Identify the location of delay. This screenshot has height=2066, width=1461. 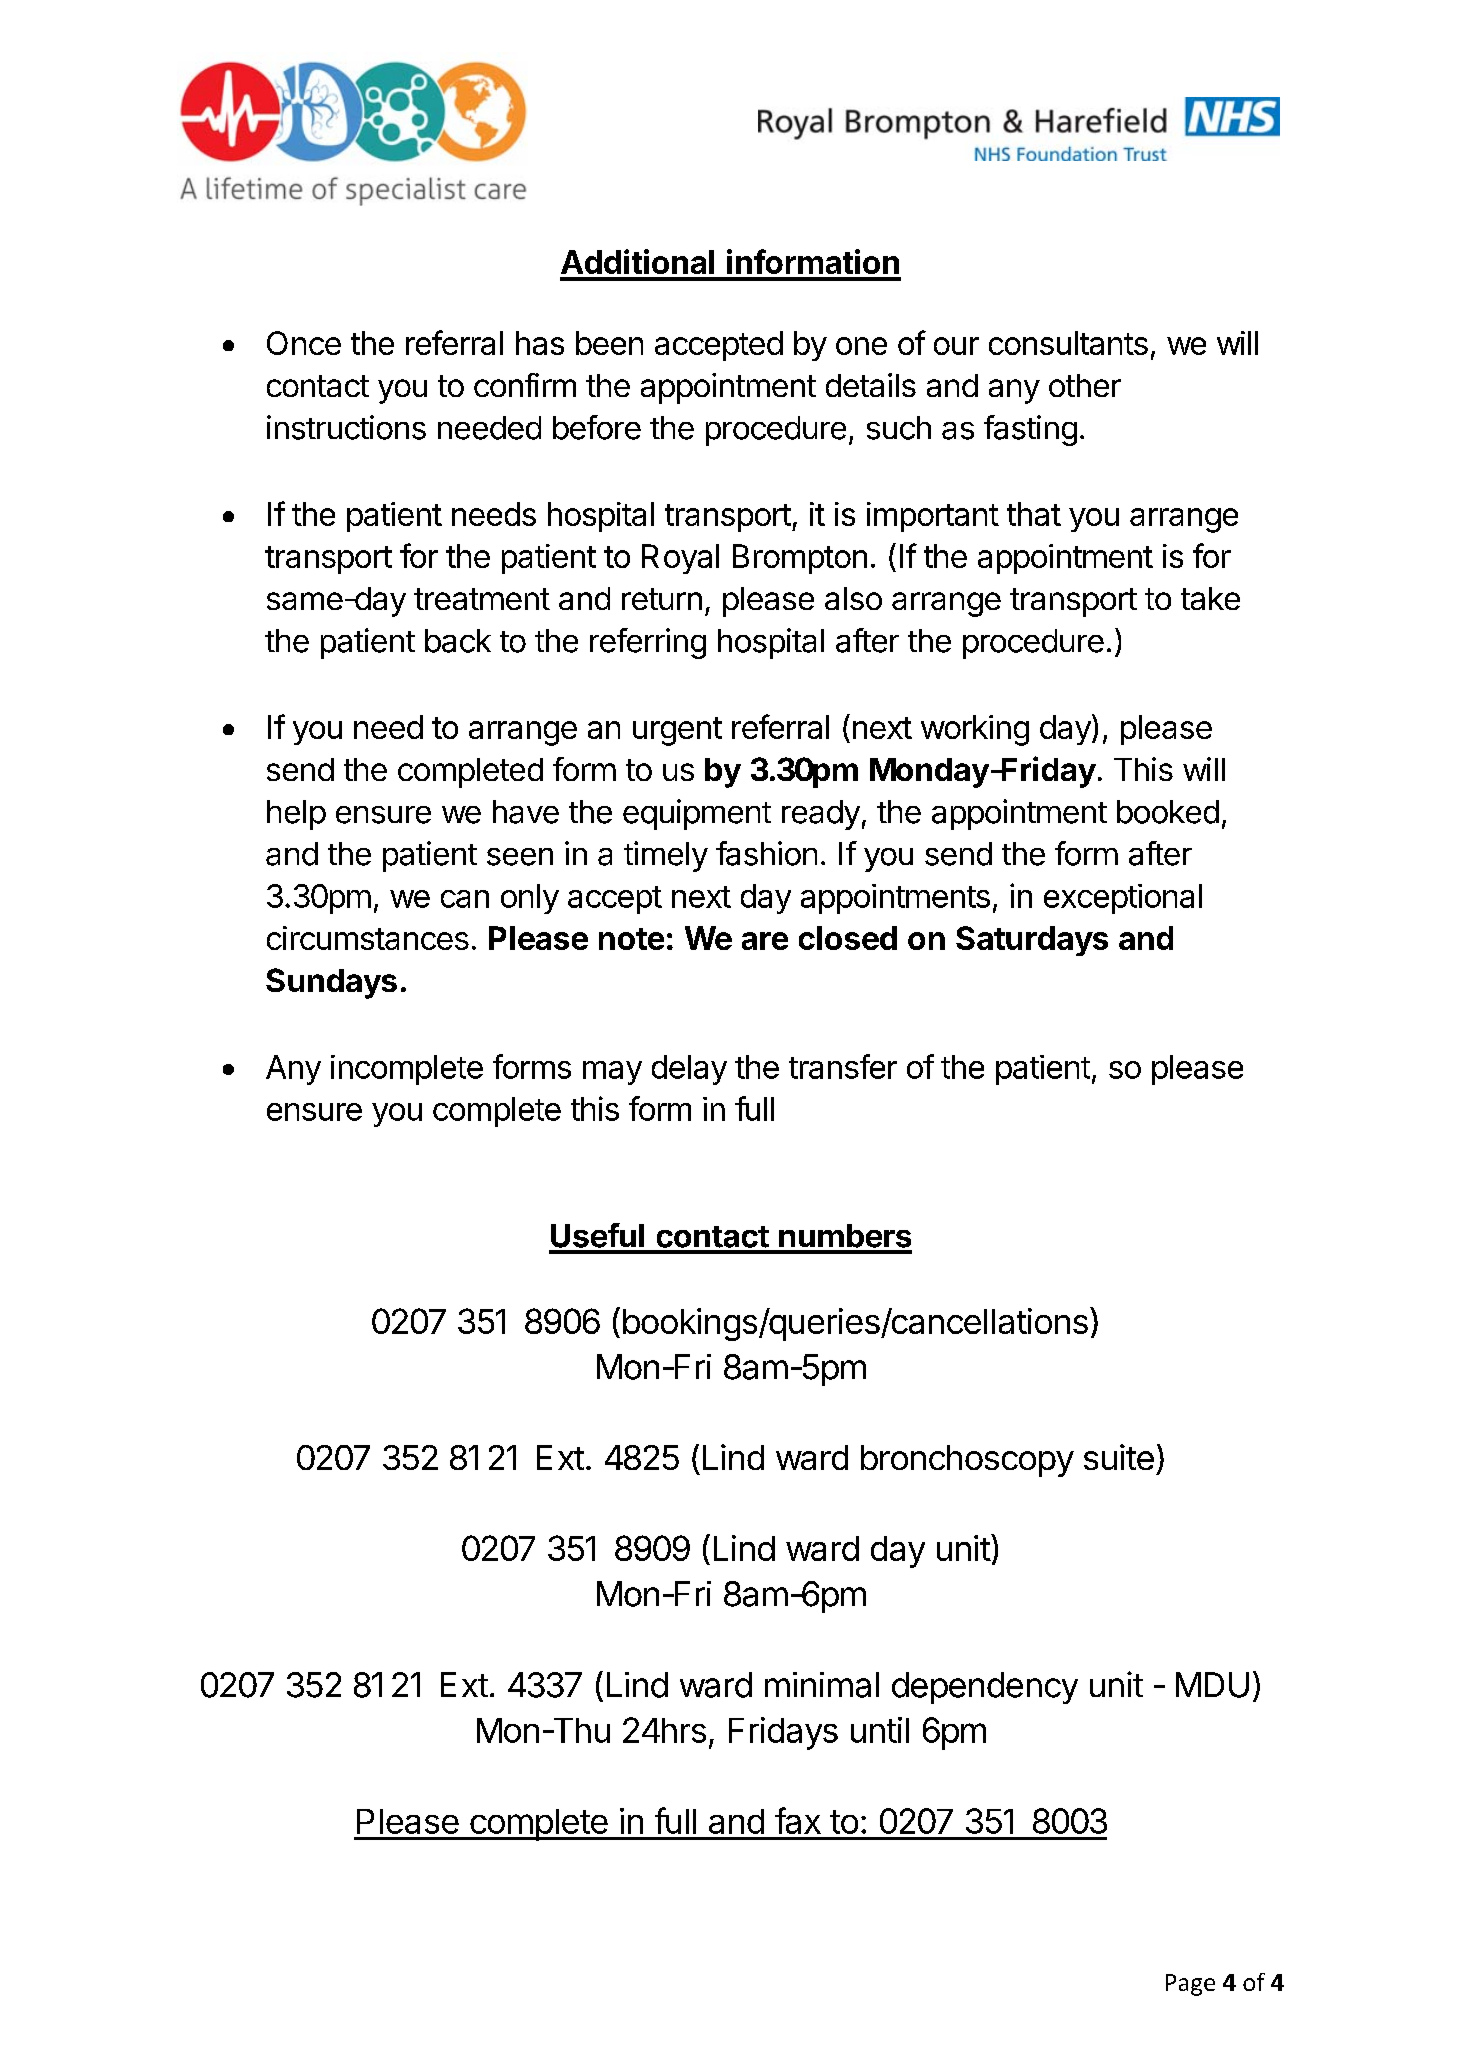
(689, 1070).
